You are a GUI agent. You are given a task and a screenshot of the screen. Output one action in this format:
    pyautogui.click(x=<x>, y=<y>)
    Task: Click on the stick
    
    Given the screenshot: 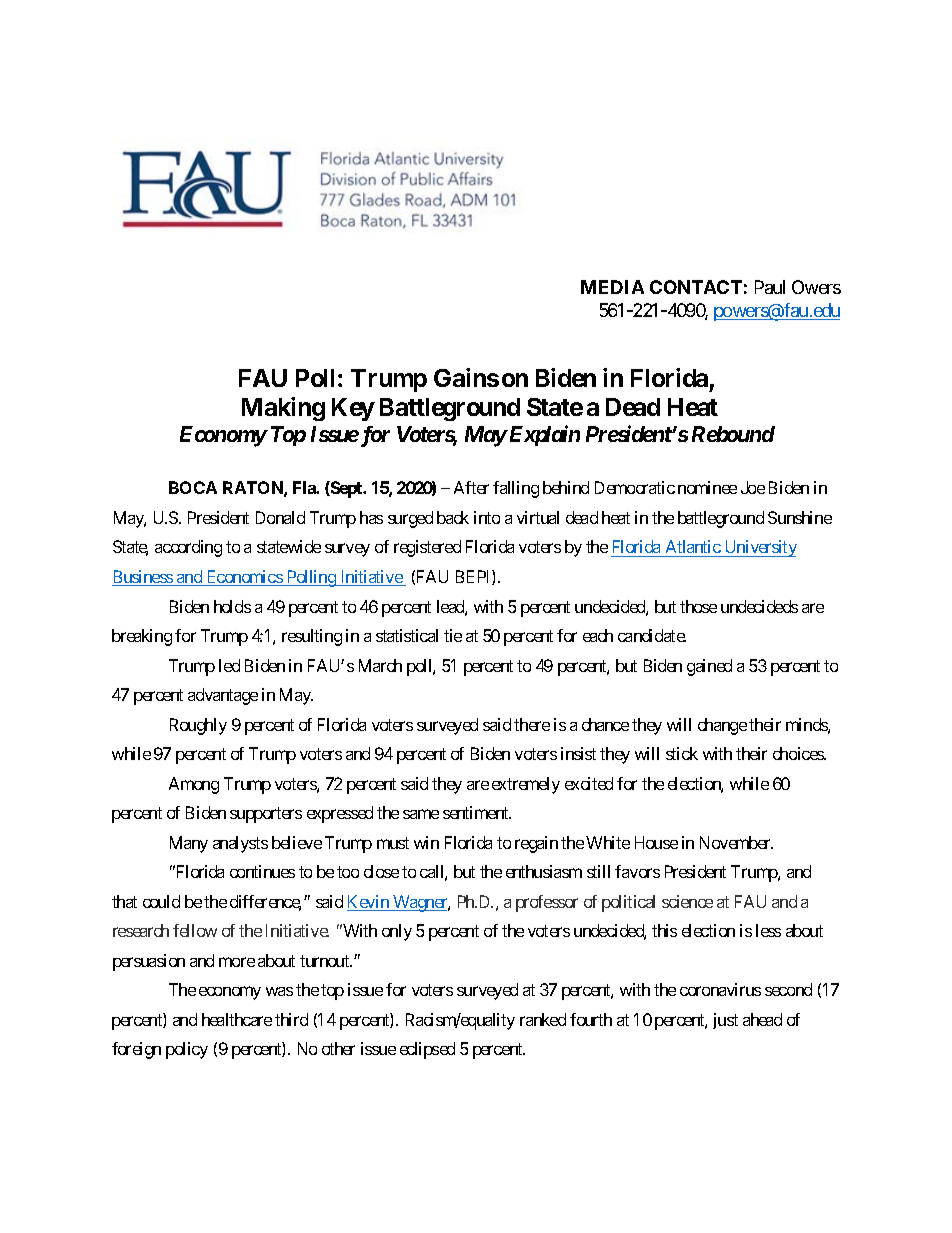 What is the action you would take?
    pyautogui.click(x=682, y=753)
